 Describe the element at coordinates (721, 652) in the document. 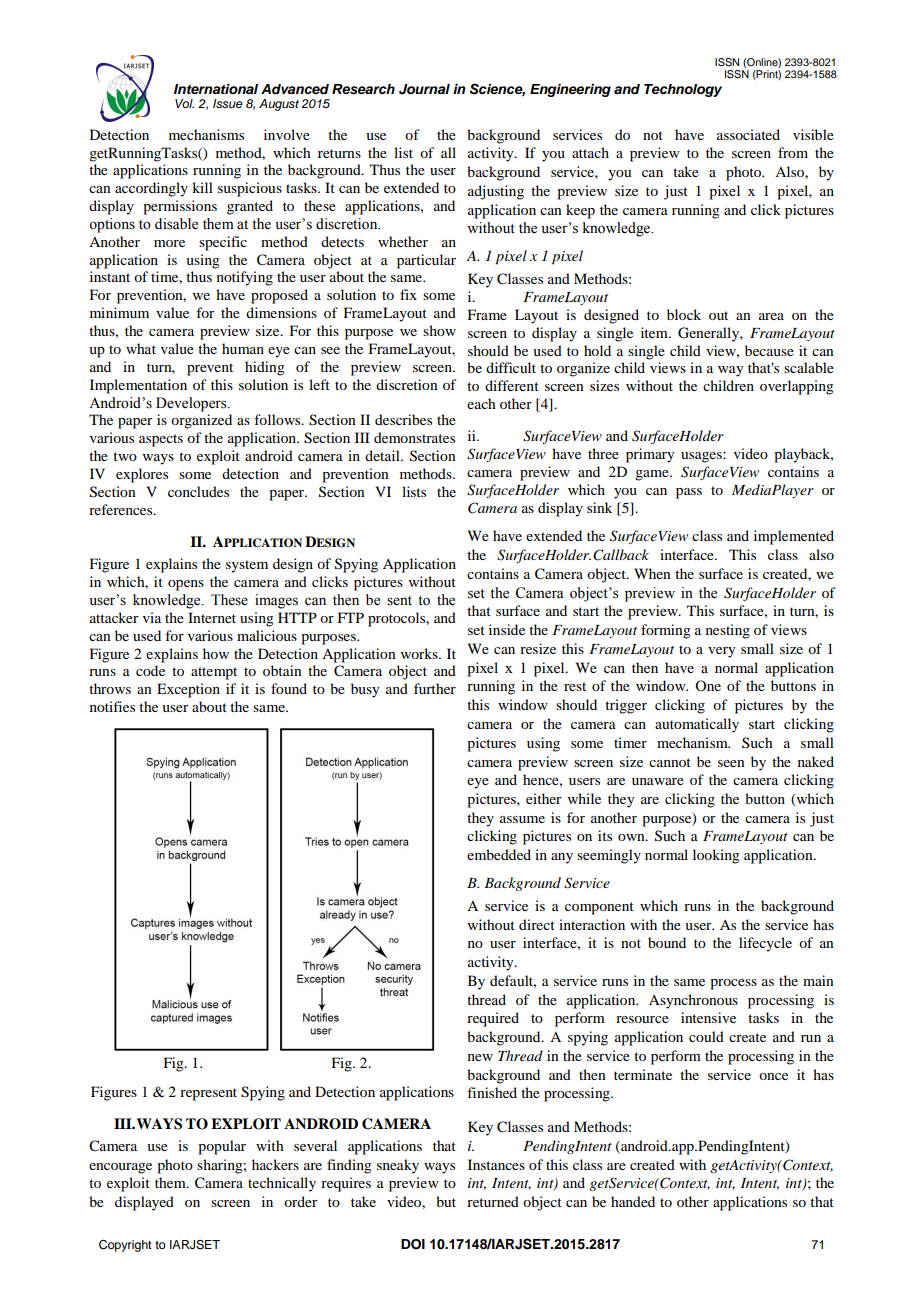

I see `very` at that location.
